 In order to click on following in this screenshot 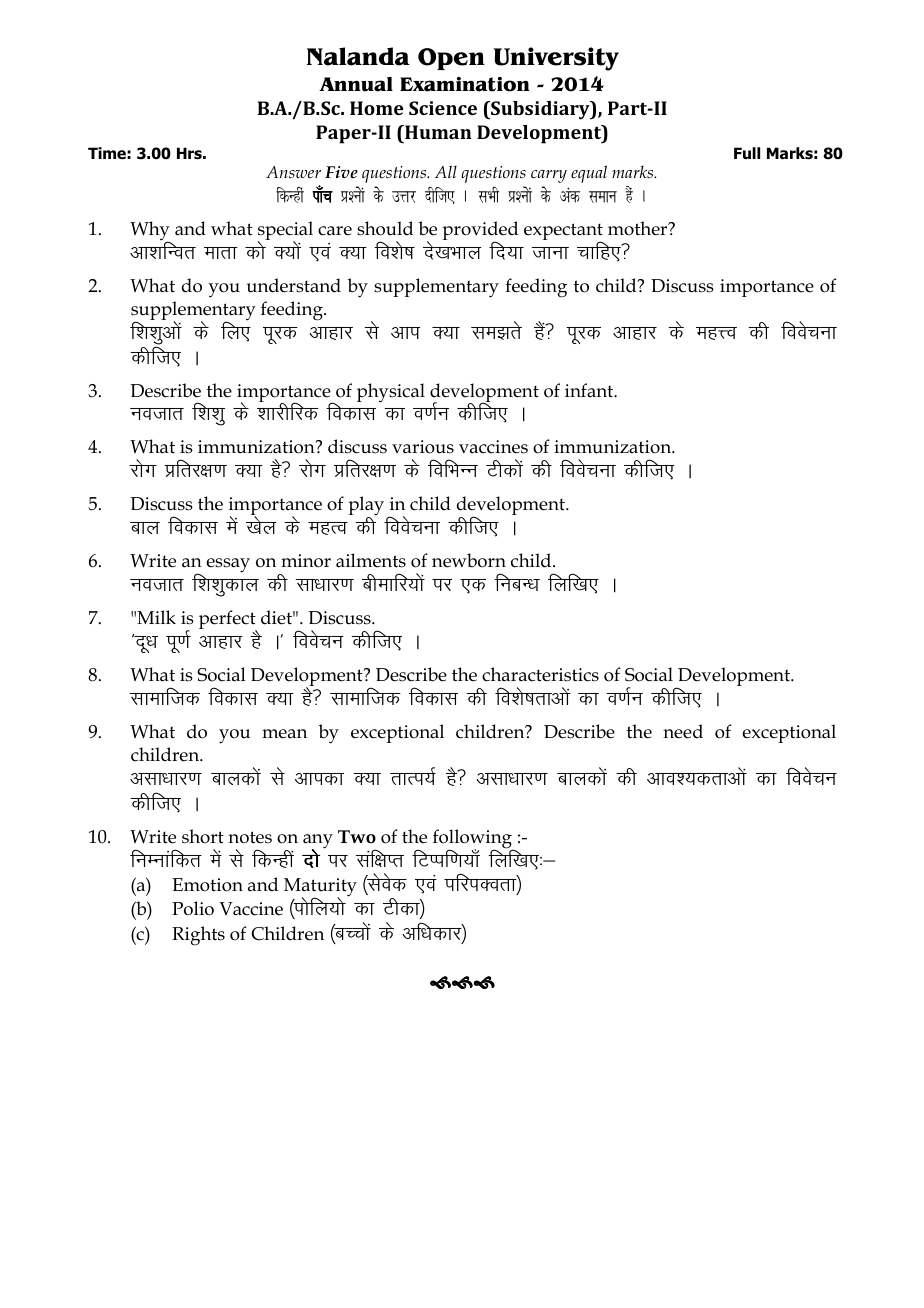, I will do `click(473, 840)`.
